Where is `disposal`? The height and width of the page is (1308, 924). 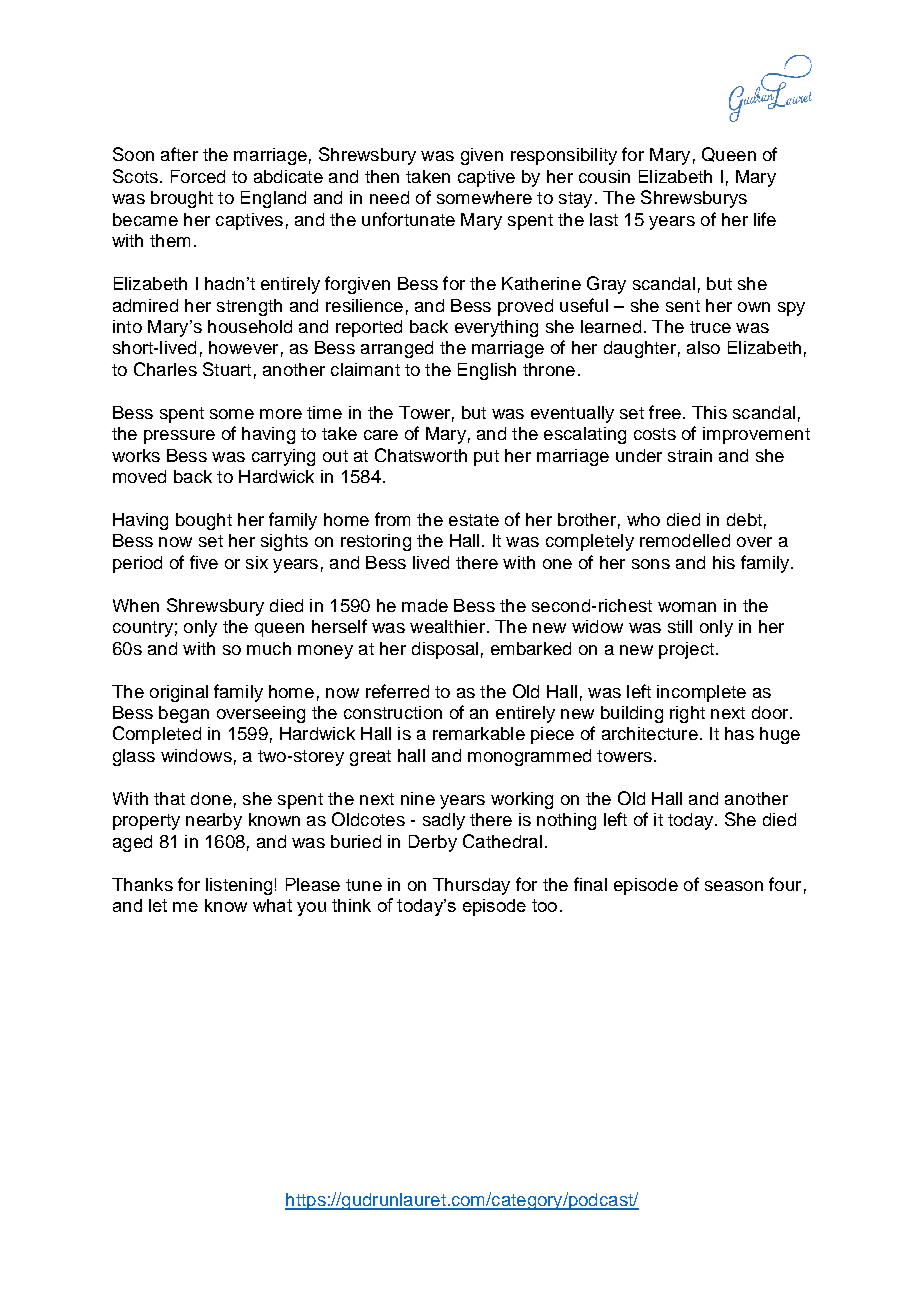
disposal is located at coordinates (445, 650).
